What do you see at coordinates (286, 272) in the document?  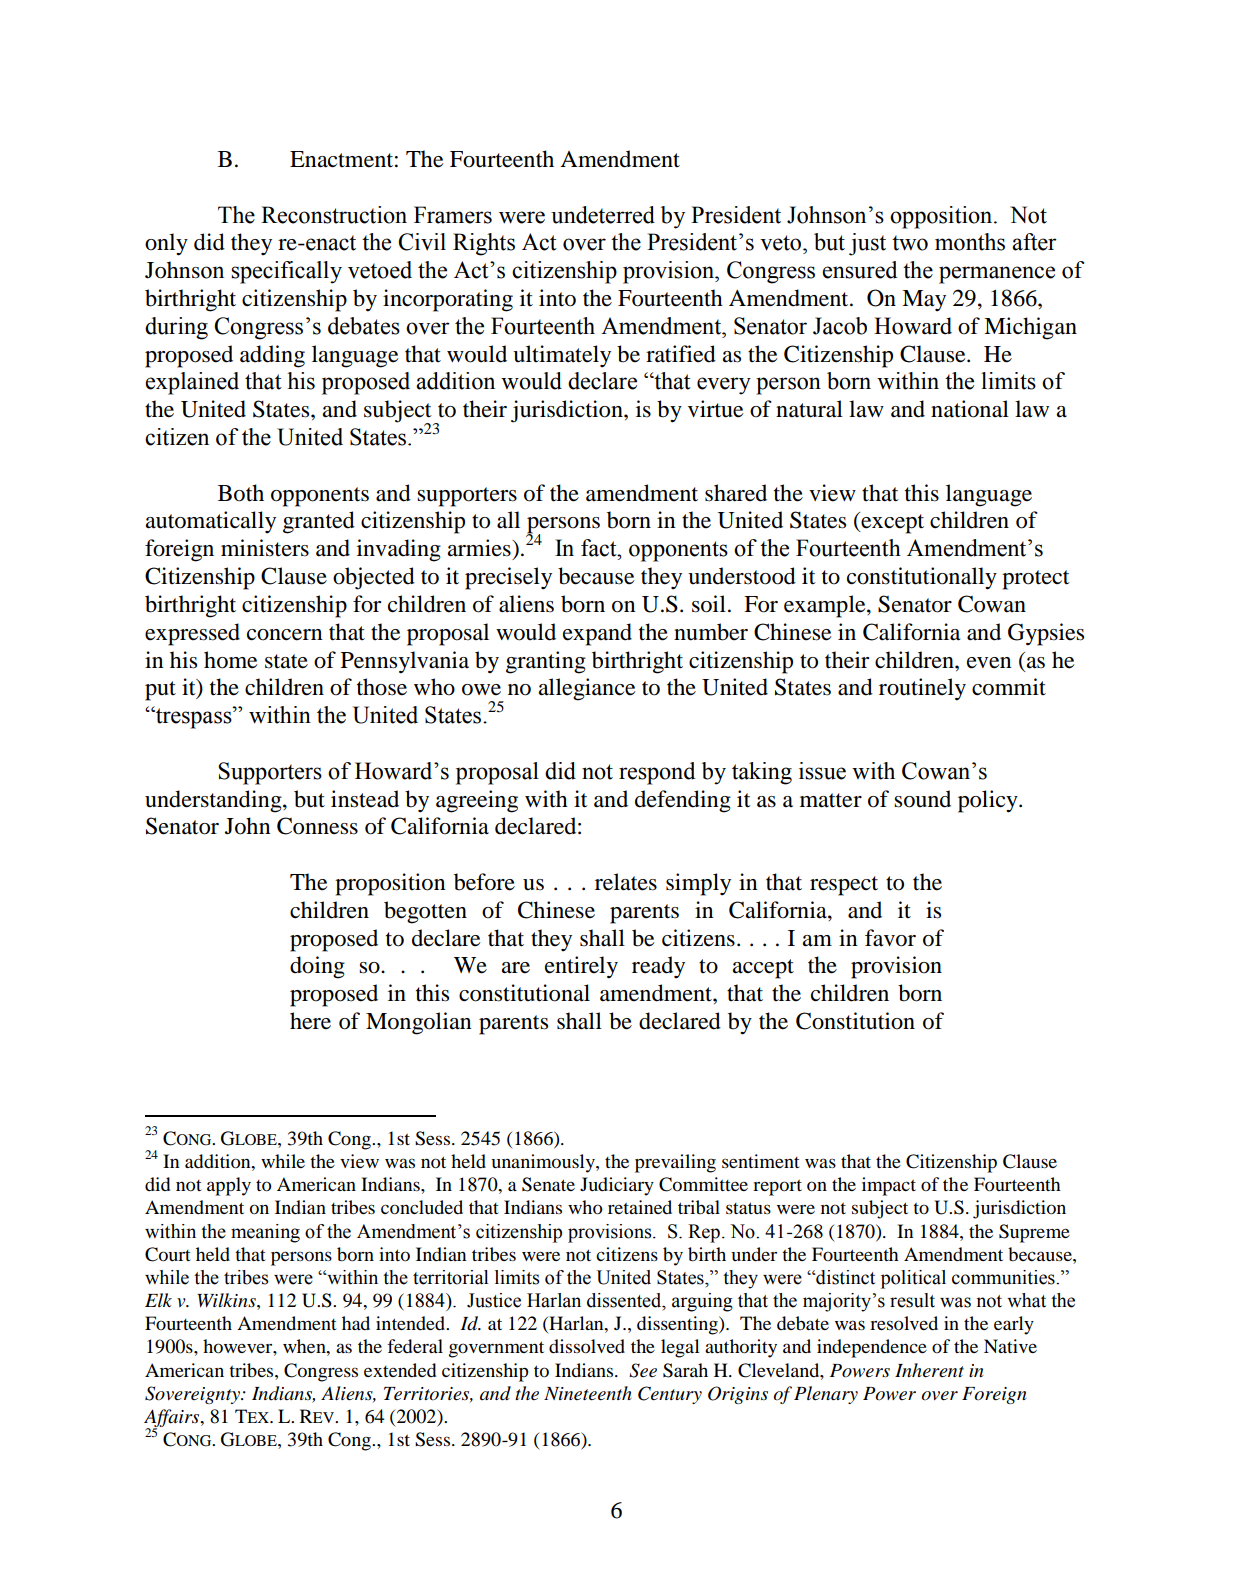 I see `specifically` at bounding box center [286, 272].
